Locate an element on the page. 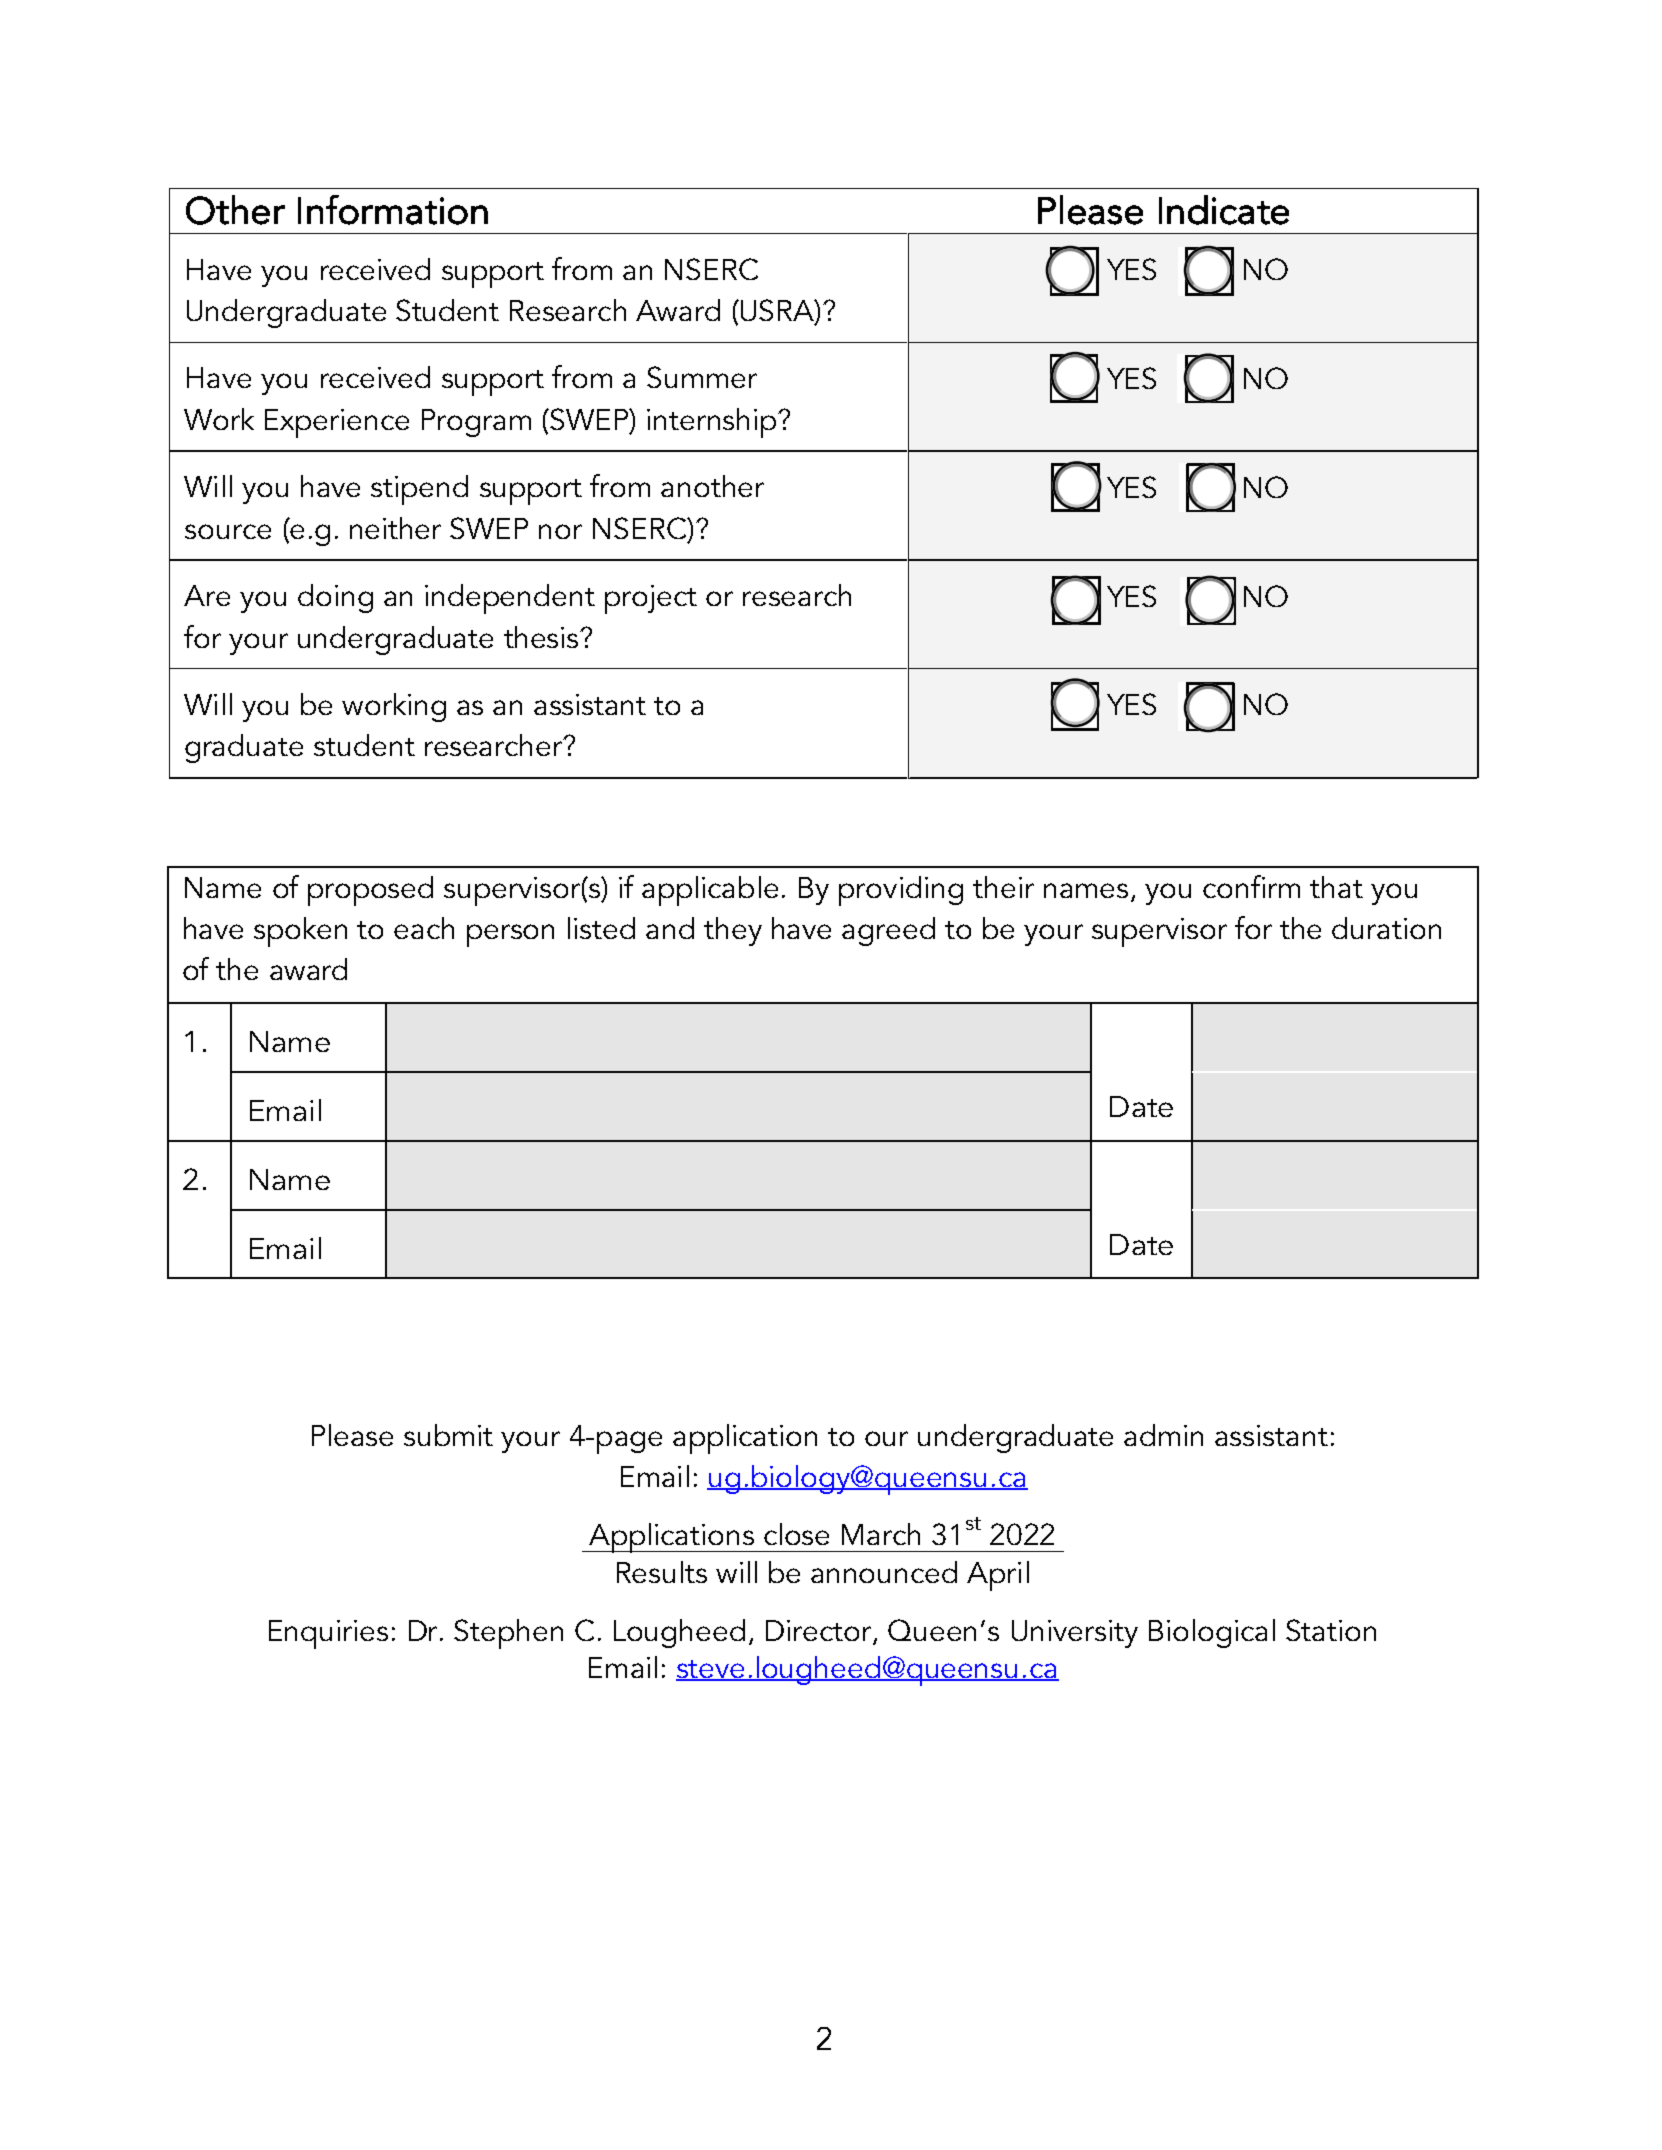  Enquiries is located at coordinates (328, 1634).
